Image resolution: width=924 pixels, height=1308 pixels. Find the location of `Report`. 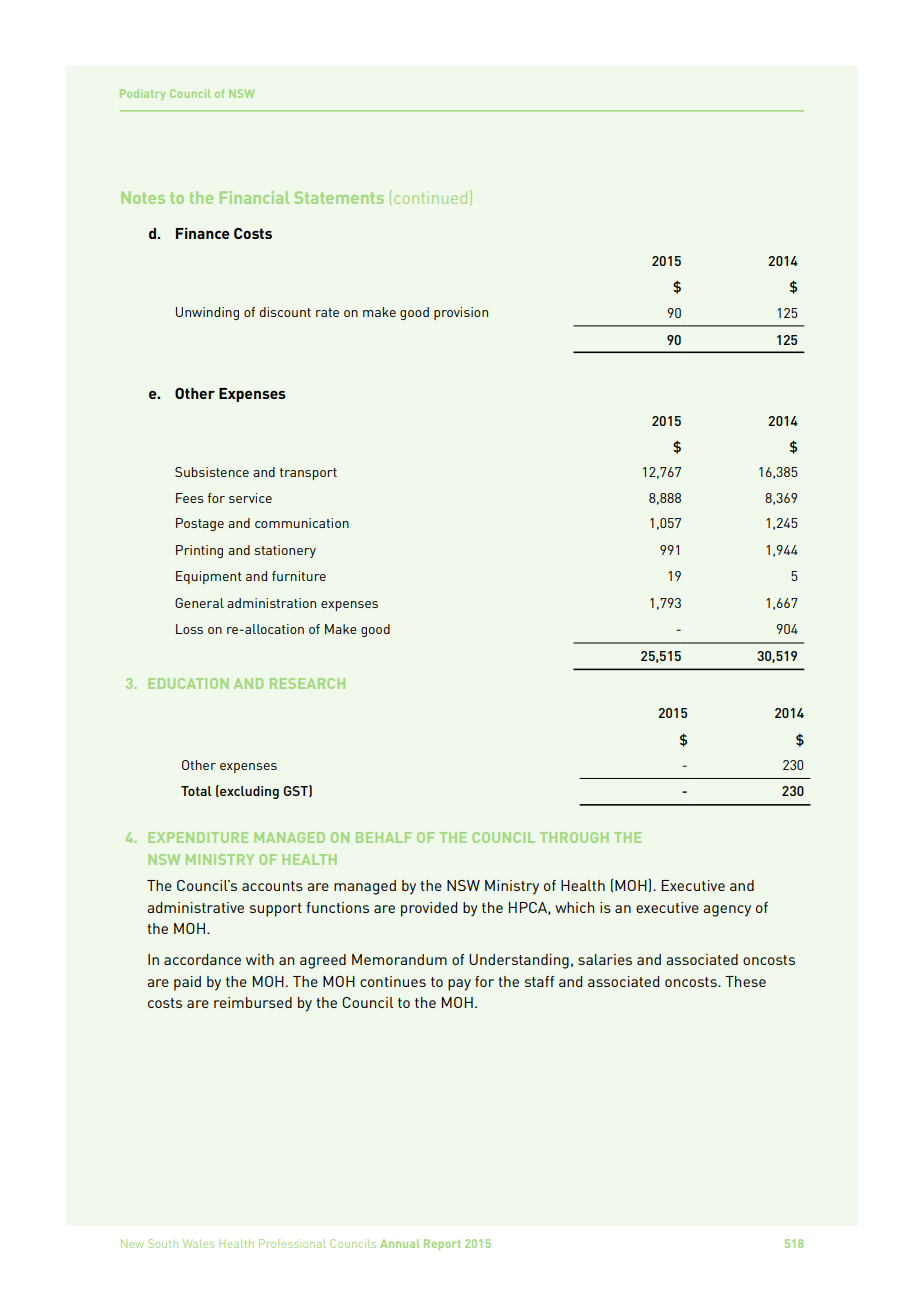

Report is located at coordinates (442, 1244).
